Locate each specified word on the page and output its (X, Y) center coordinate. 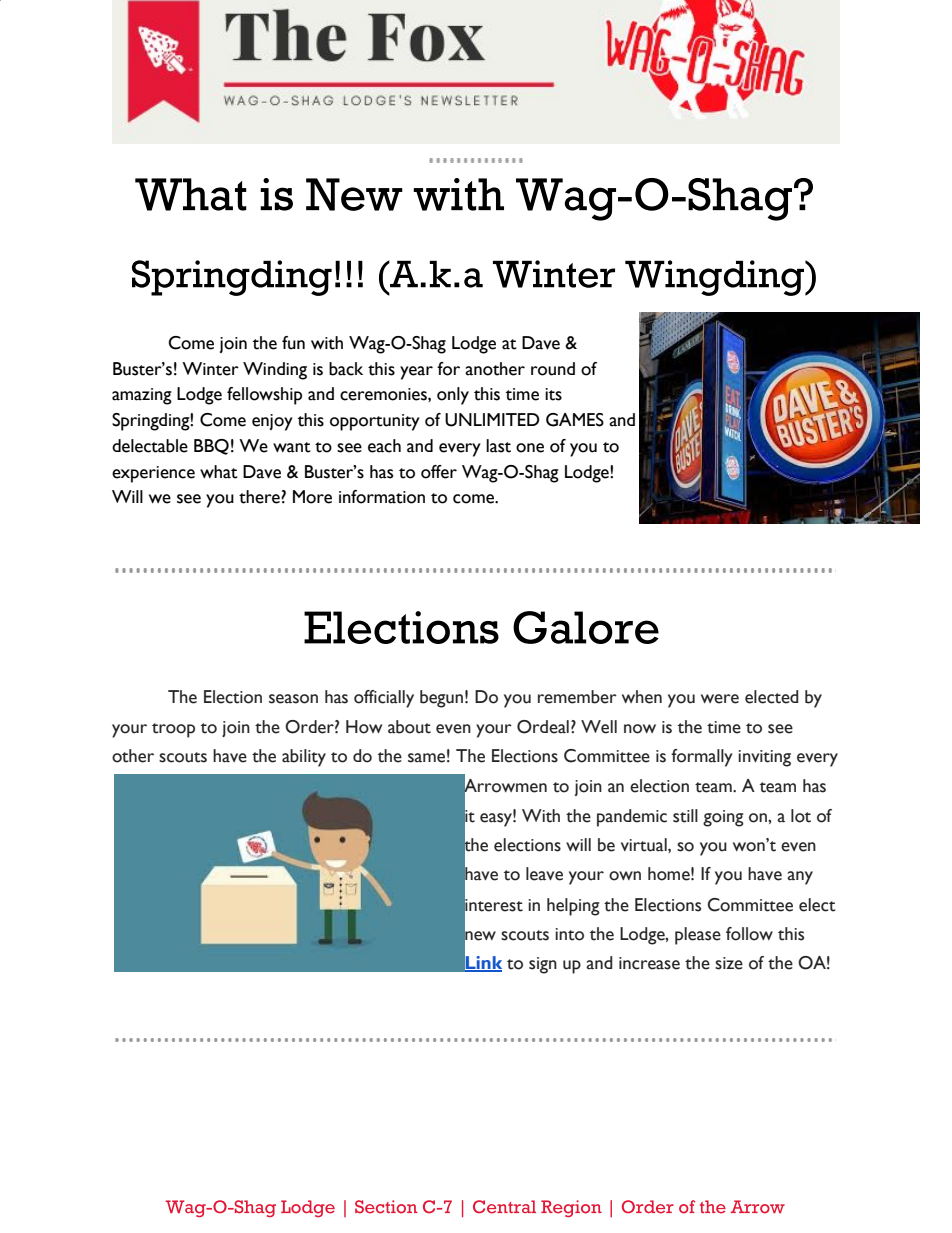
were (720, 699)
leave (544, 874)
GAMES (575, 420)
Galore (586, 627)
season (293, 699)
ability (304, 758)
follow (749, 934)
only (453, 396)
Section (386, 1207)
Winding (275, 371)
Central (504, 1207)
